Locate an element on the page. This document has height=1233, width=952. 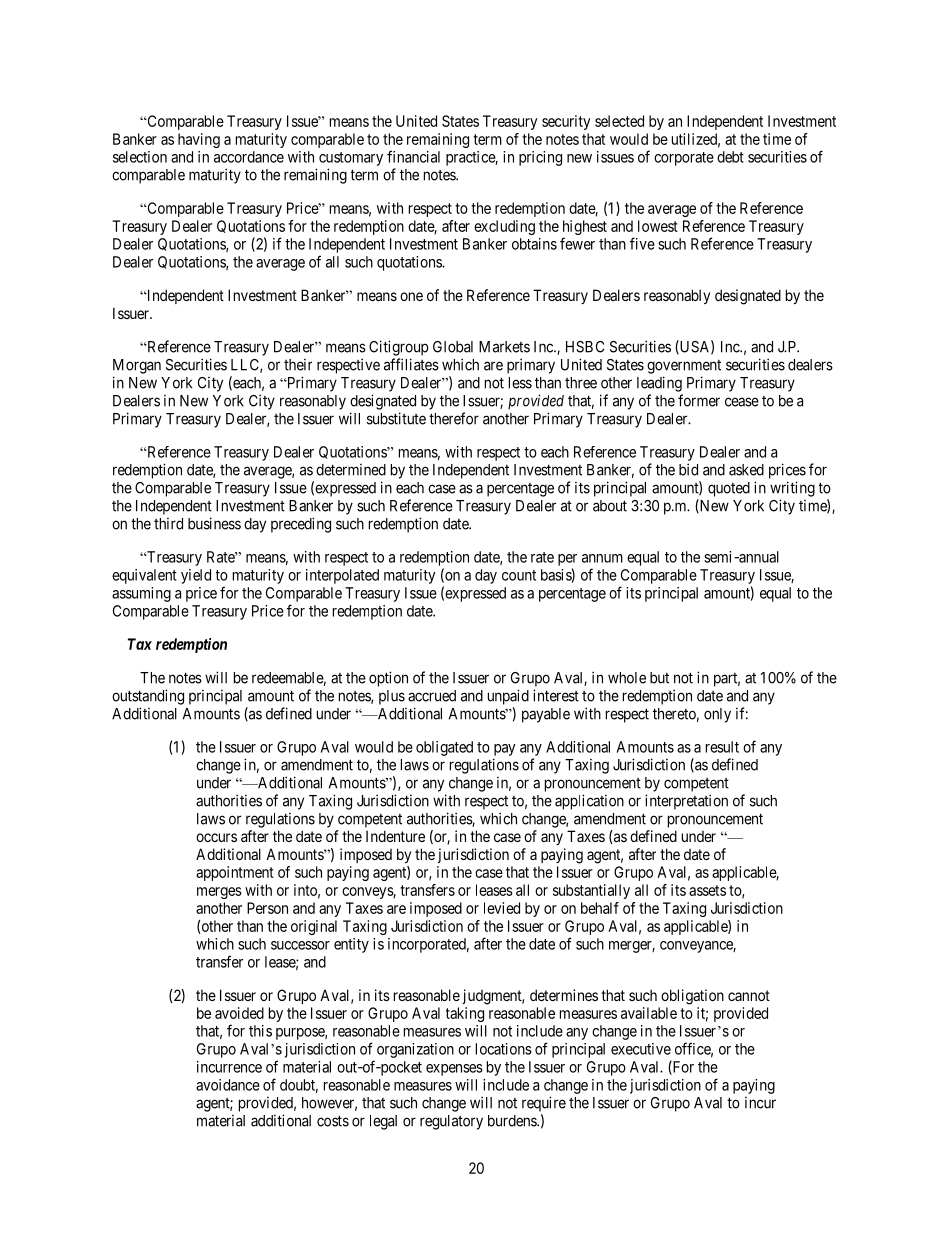
having is located at coordinates (199, 140).
